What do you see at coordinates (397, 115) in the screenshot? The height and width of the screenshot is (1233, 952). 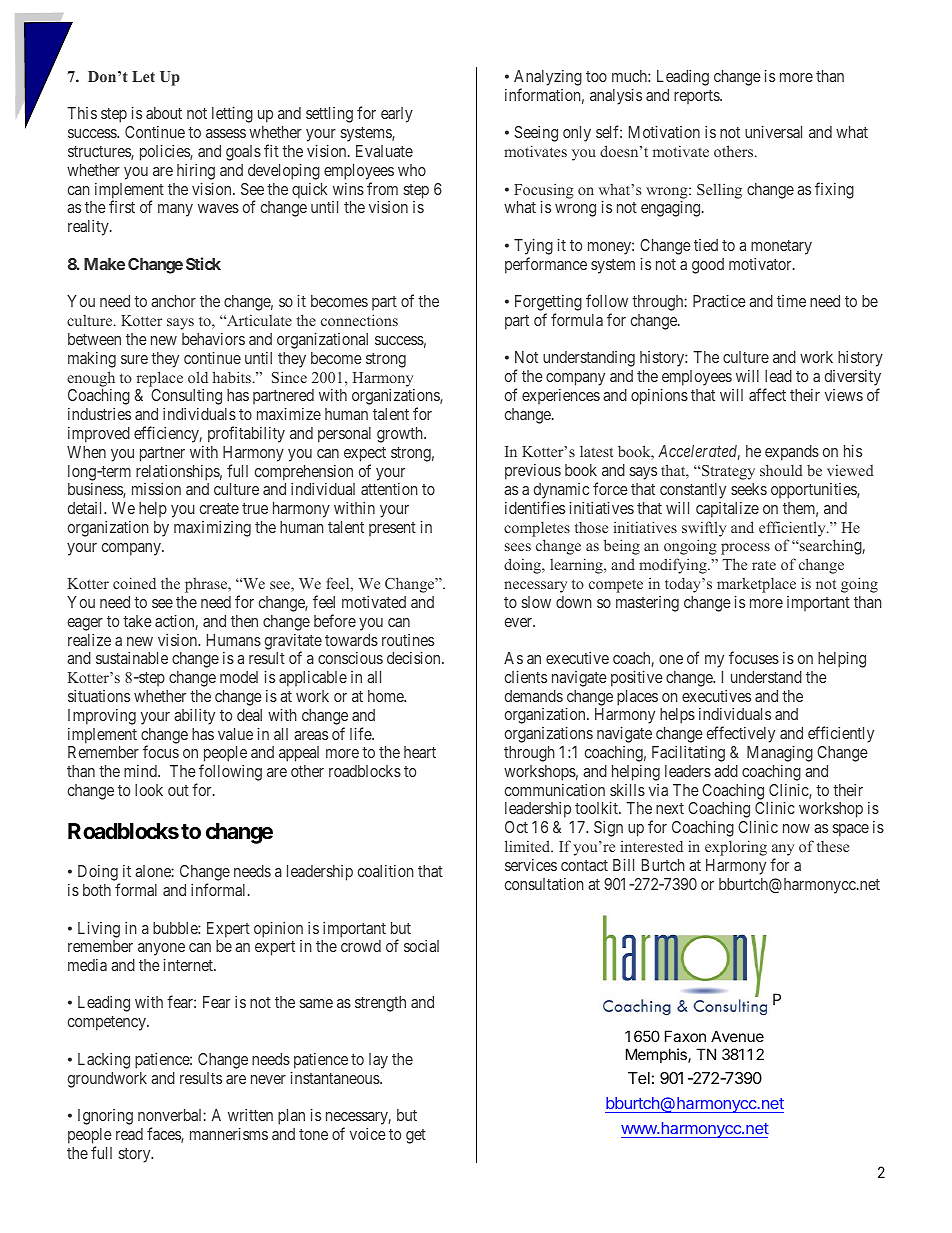 I see `early` at bounding box center [397, 115].
